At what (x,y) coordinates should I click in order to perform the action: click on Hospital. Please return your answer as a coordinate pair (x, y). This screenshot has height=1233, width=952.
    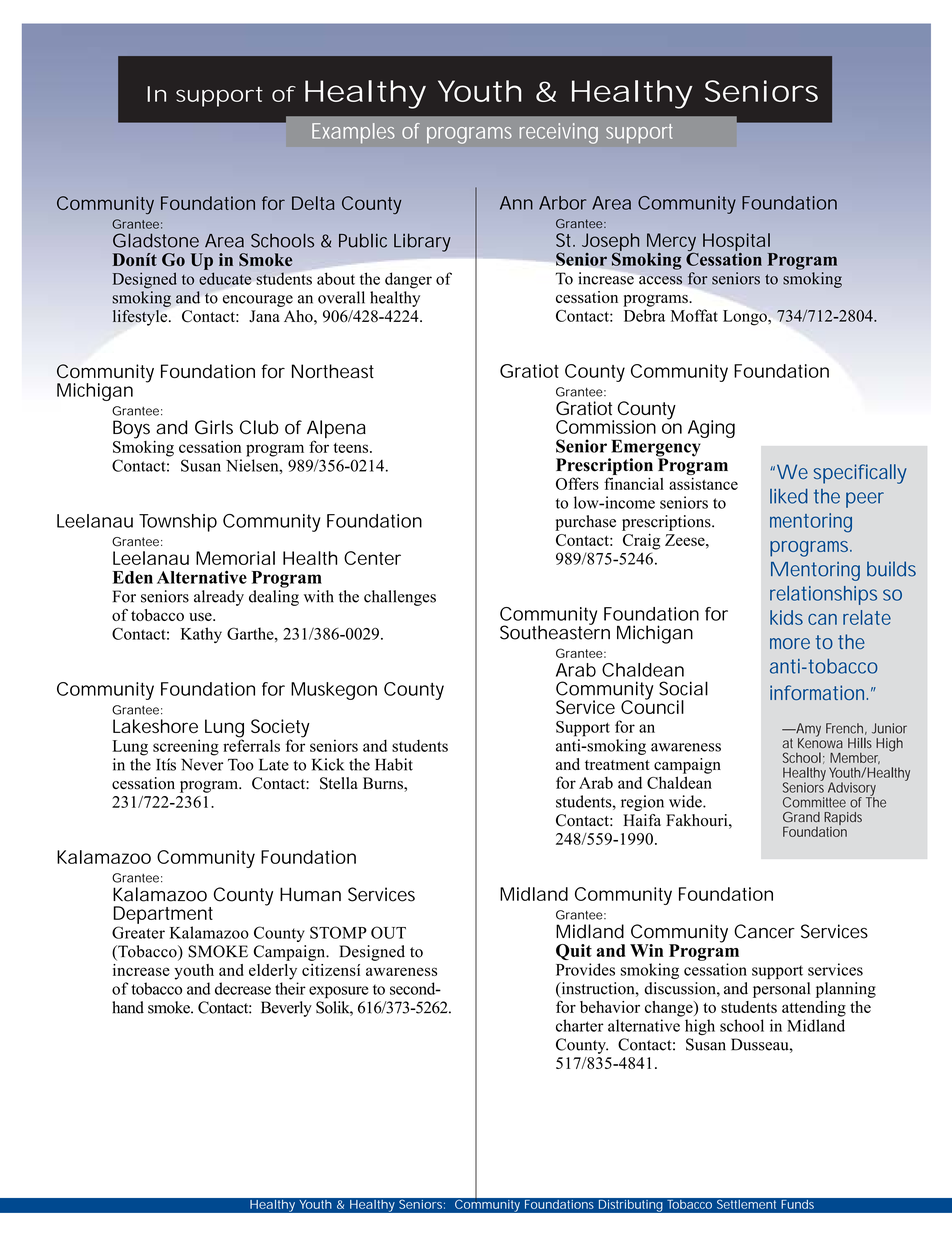
    Looking at the image, I should click on (736, 242).
